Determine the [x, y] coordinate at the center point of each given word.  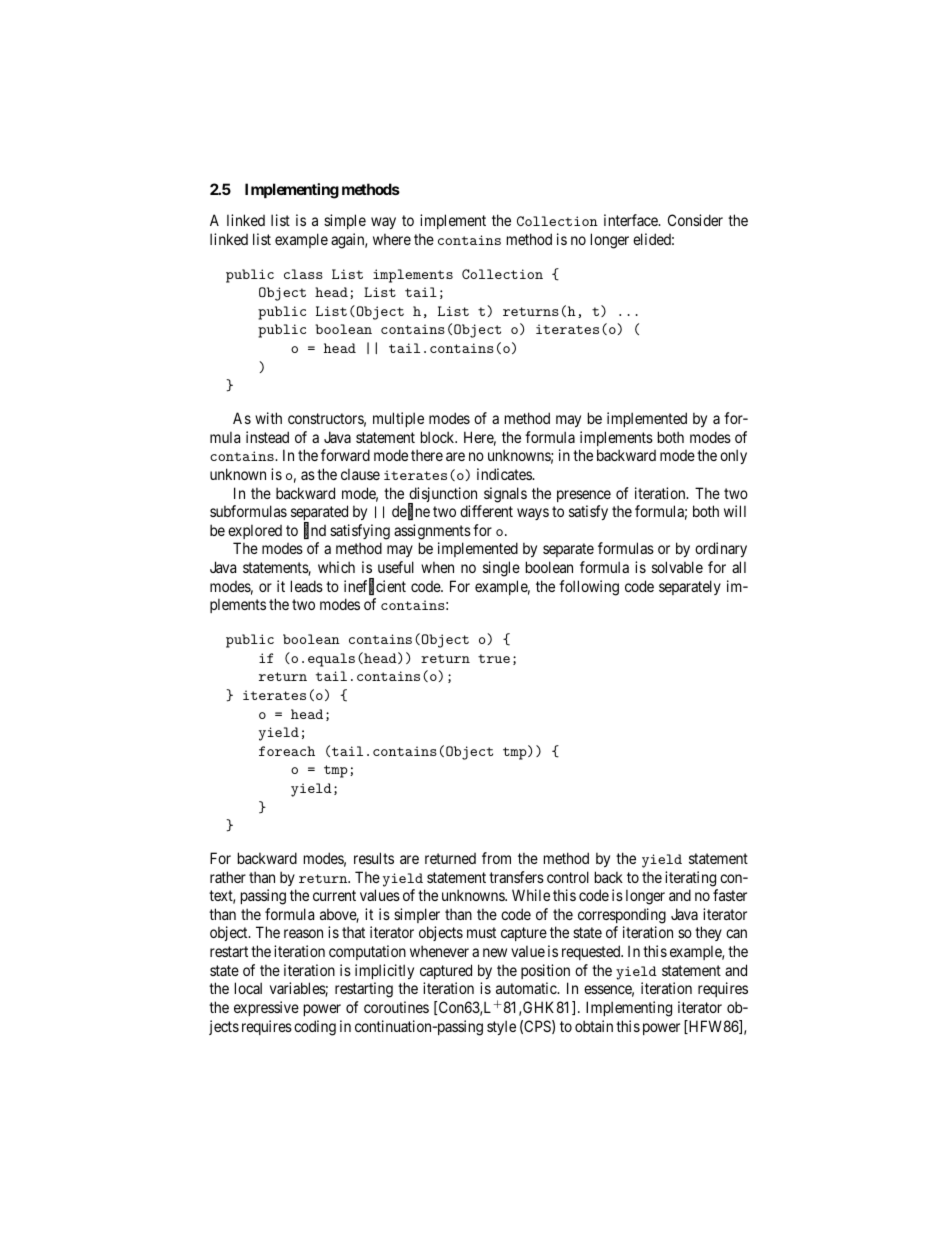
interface [632, 220]
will [735, 511]
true [494, 658]
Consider [695, 220]
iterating [690, 879]
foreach [287, 751]
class [303, 274]
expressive [266, 1008]
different [486, 511]
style [501, 1027]
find [315, 531]
